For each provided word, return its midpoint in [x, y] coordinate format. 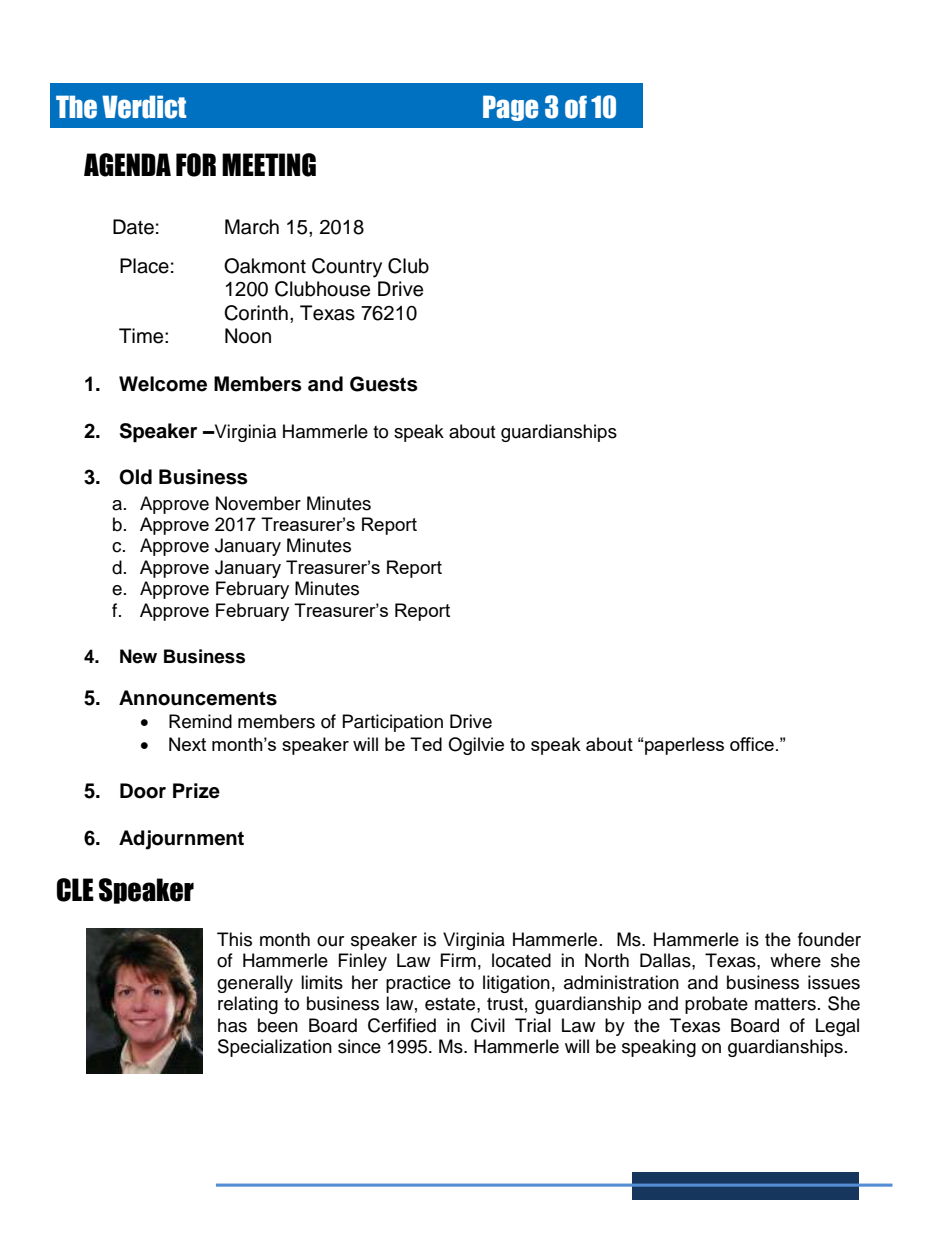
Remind [200, 721]
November [258, 503]
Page [510, 108]
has [232, 1025]
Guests [384, 384]
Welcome [163, 384]
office [752, 744]
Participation [393, 723]
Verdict [144, 107]
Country [347, 268]
